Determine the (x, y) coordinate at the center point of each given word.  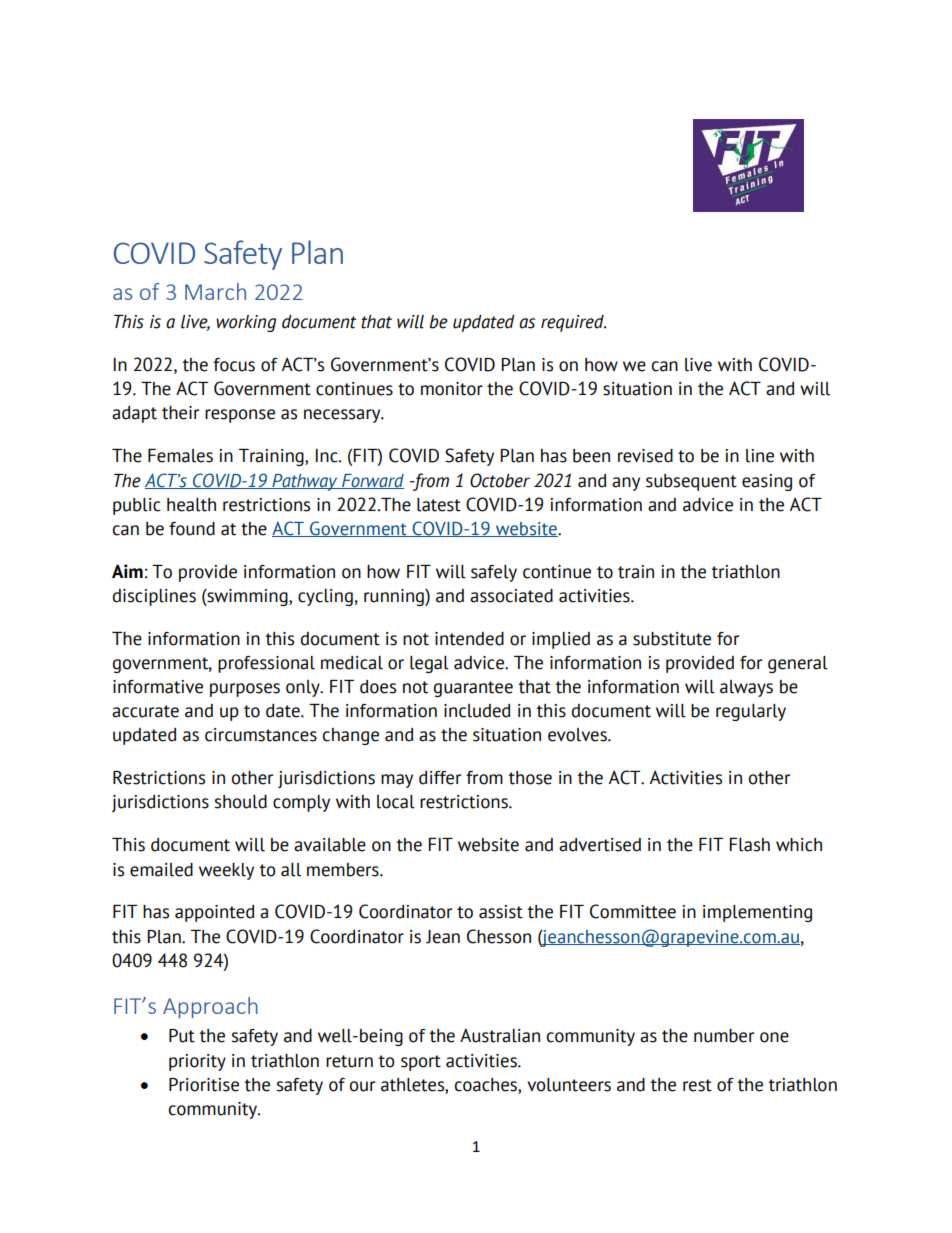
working (246, 323)
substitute (672, 639)
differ (440, 778)
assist (501, 912)
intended (469, 639)
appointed (214, 913)
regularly (751, 712)
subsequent (691, 482)
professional (266, 664)
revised (645, 456)
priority (197, 1062)
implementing (757, 913)
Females (180, 456)
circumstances (261, 735)
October (500, 480)
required (573, 323)
